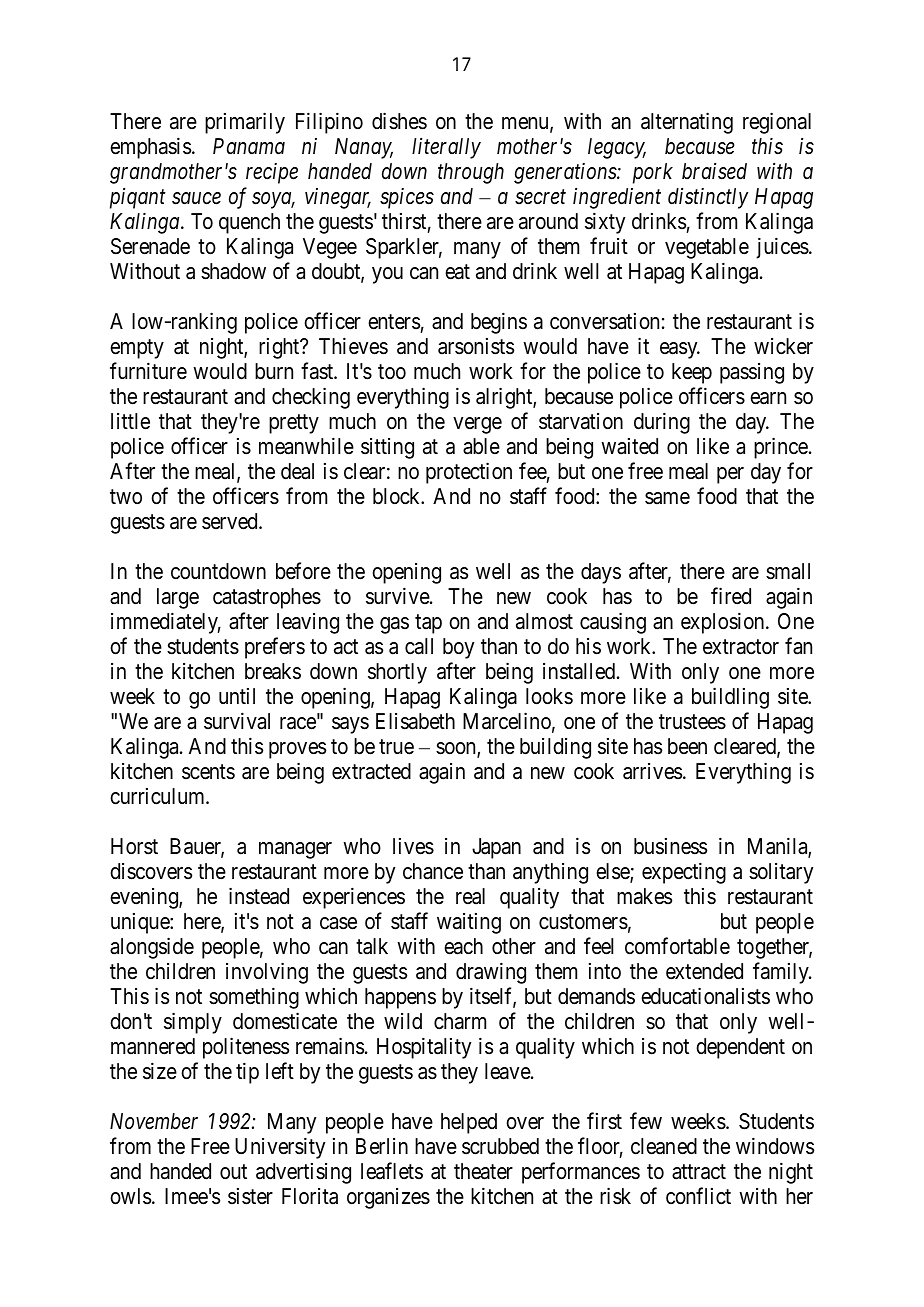 The height and width of the image is (1307, 924). I want to click on braised, so click(714, 171).
